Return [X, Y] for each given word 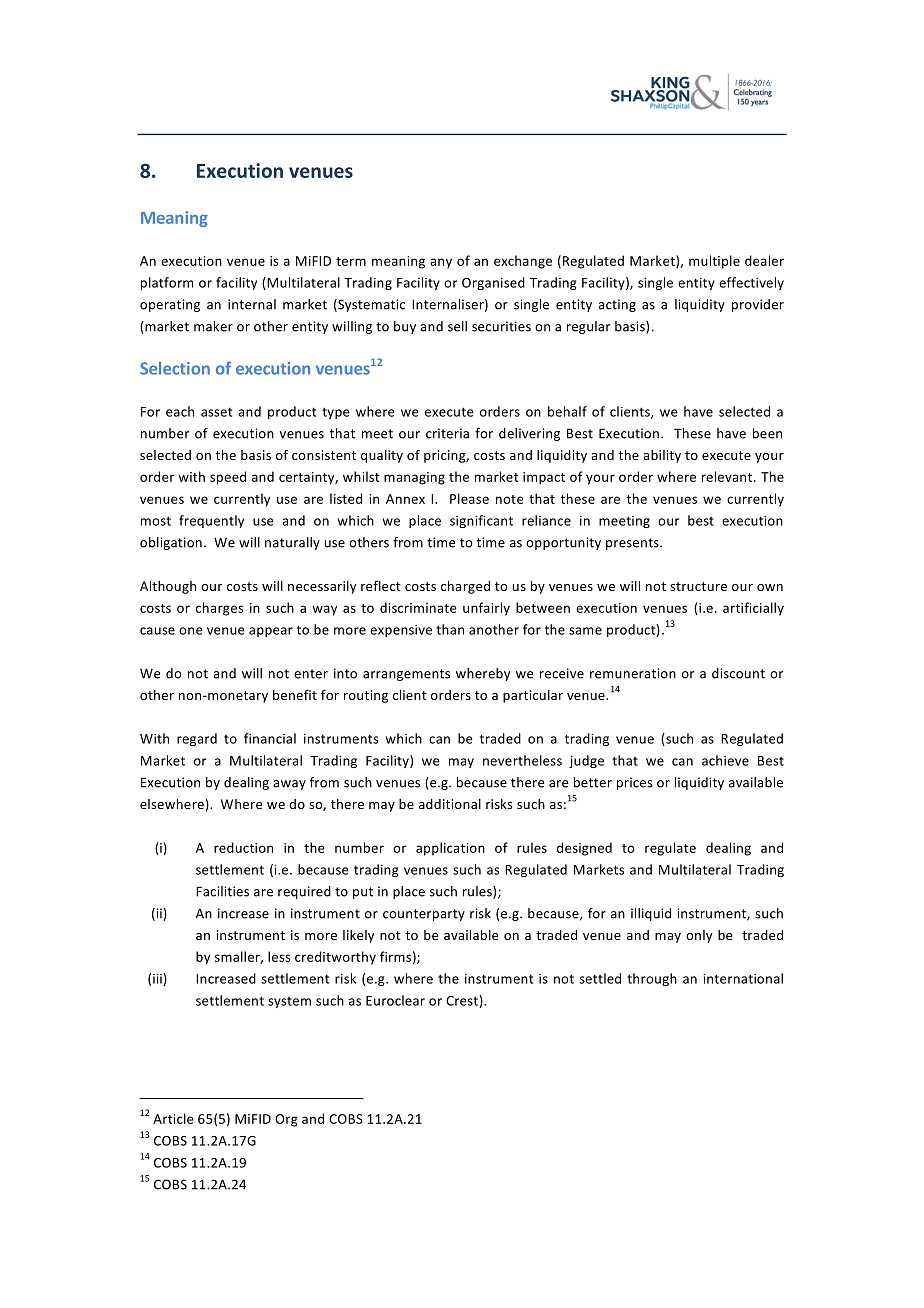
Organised [493, 283]
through [652, 979]
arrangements [406, 675]
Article [173, 1118]
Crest [463, 1001]
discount [738, 673]
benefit [295, 694]
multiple [714, 262]
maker [213, 326]
